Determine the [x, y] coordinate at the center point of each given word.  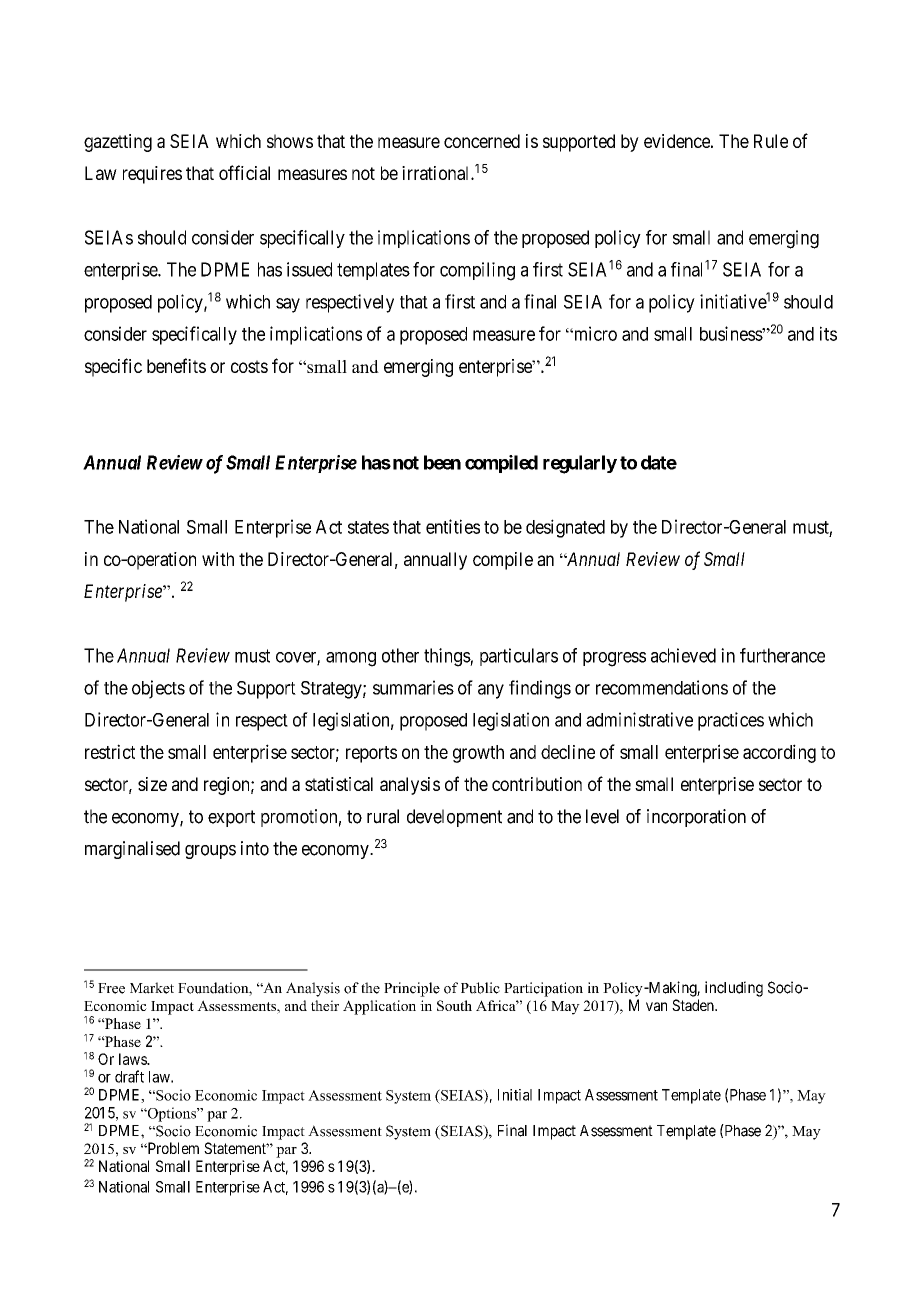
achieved [683, 655]
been [442, 462]
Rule [771, 141]
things [447, 657]
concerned [482, 141]
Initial [515, 1095]
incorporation [696, 818]
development [454, 818]
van [656, 1006]
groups [210, 852]
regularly [580, 464]
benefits [176, 365]
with [218, 559]
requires [152, 175]
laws [133, 1059]
